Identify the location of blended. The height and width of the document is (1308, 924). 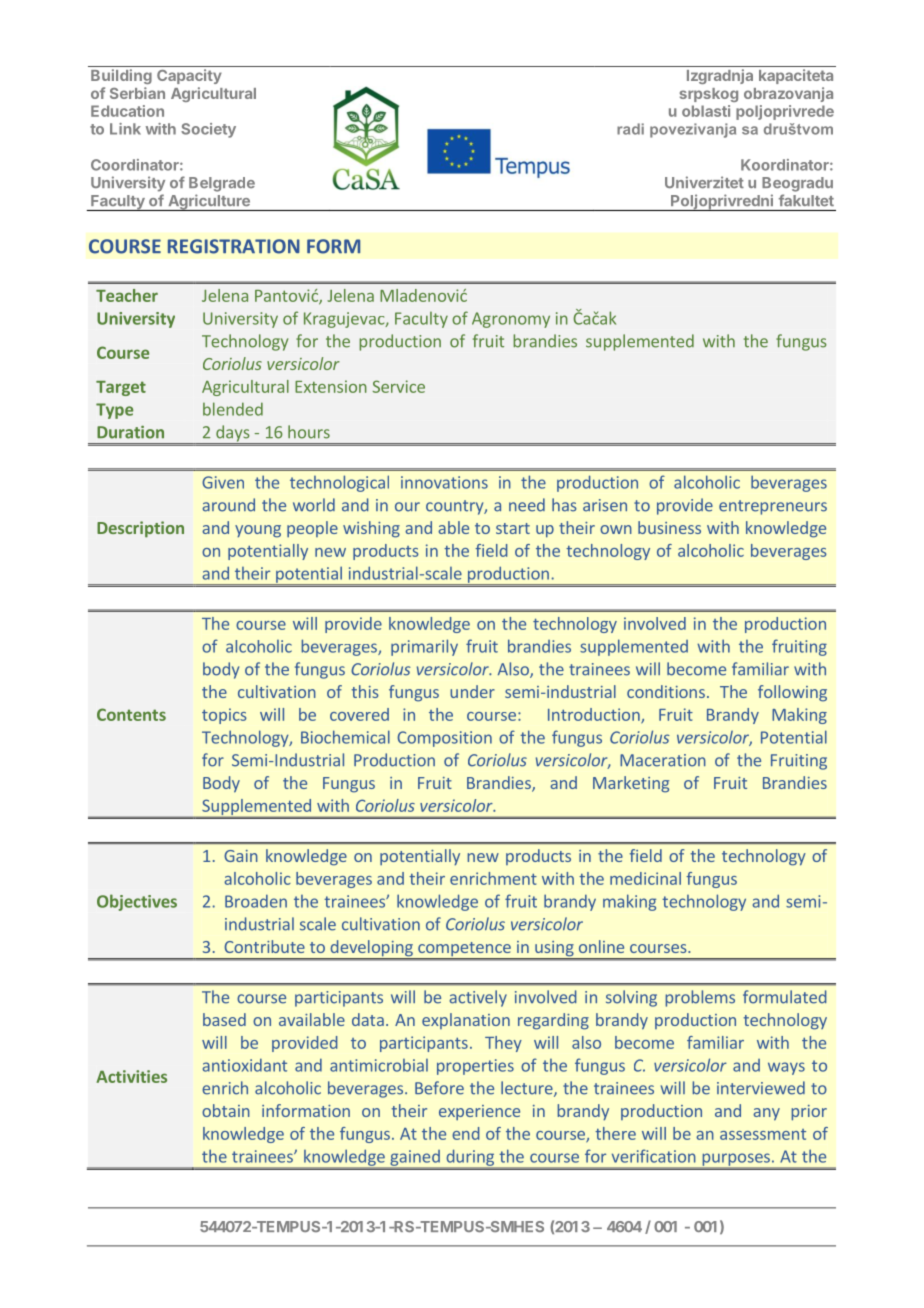
(233, 409).
